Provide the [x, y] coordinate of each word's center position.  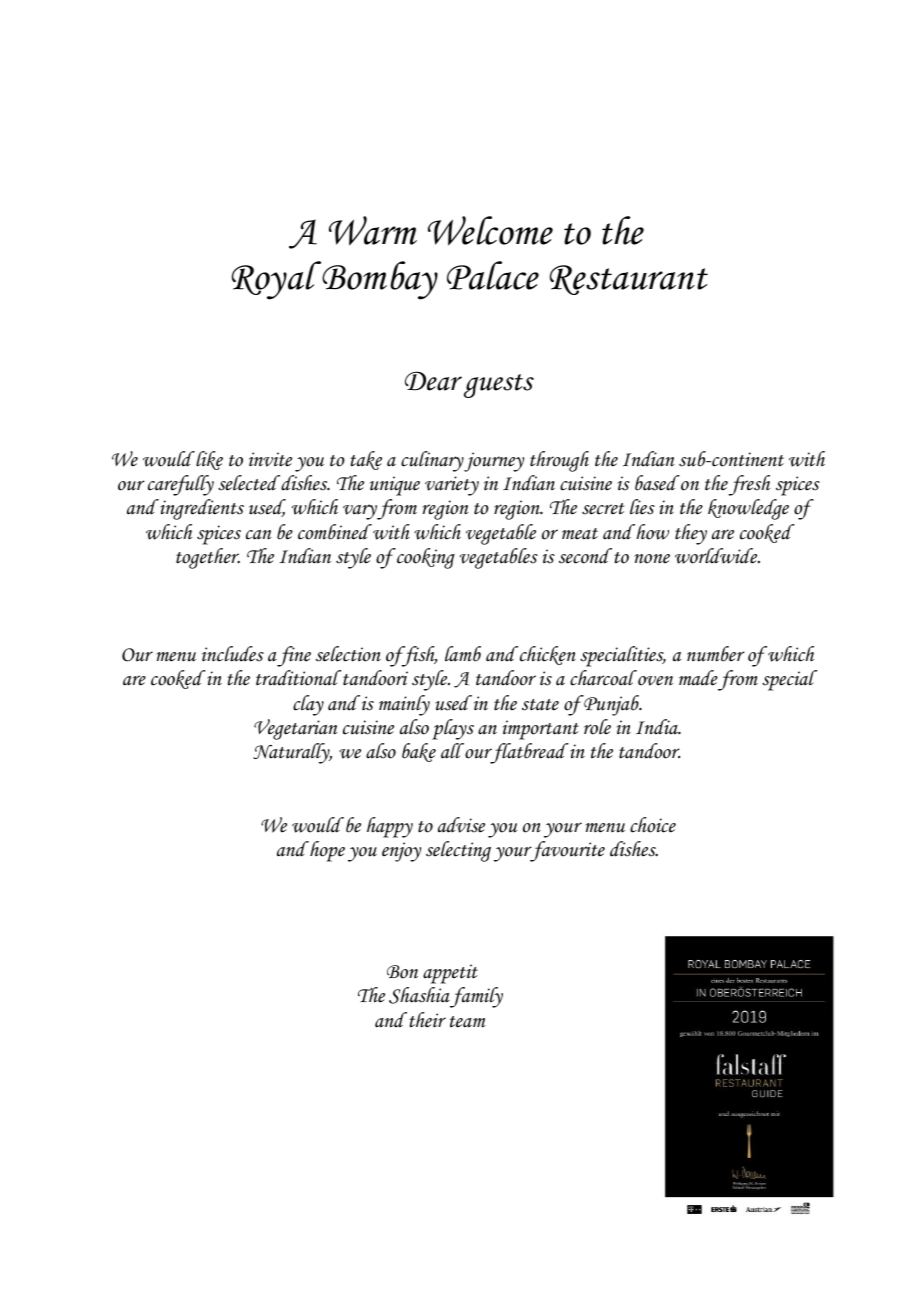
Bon [402, 972]
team [468, 1022]
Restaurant [629, 280]
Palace [493, 275]
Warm [373, 231]
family [476, 997]
